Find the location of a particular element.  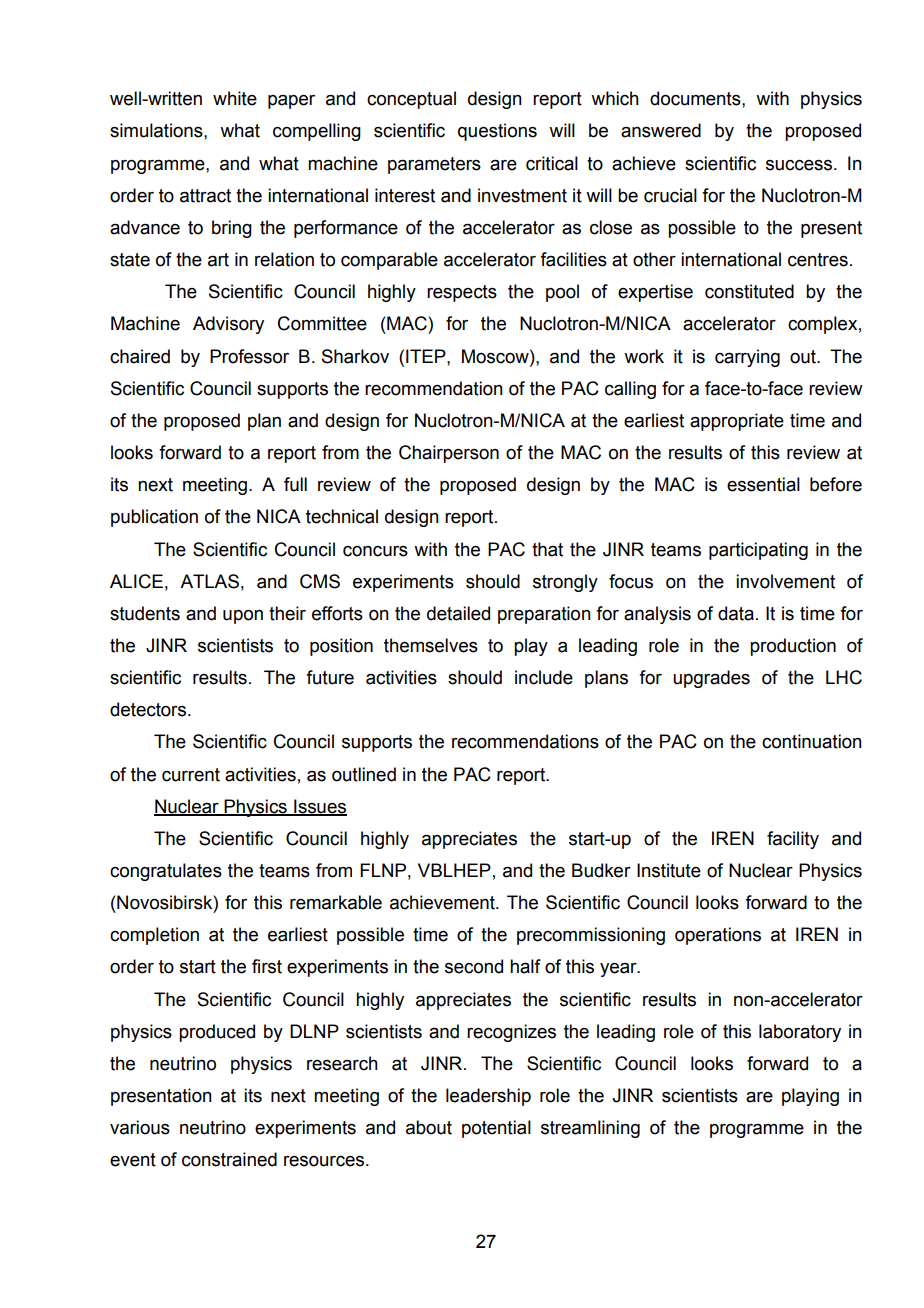

detailed is located at coordinates (458, 613).
